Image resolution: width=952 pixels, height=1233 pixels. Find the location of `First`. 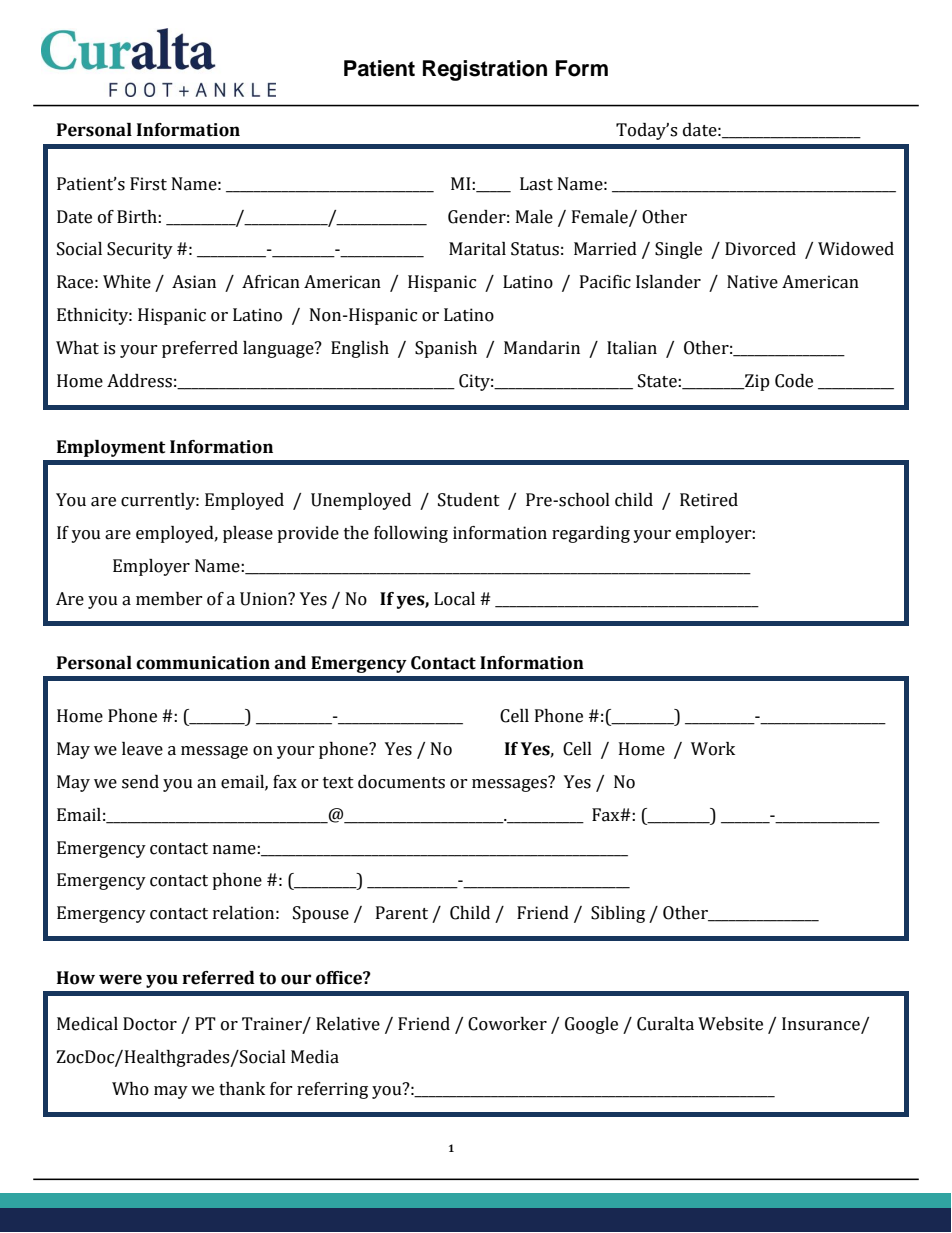

First is located at coordinates (148, 184).
